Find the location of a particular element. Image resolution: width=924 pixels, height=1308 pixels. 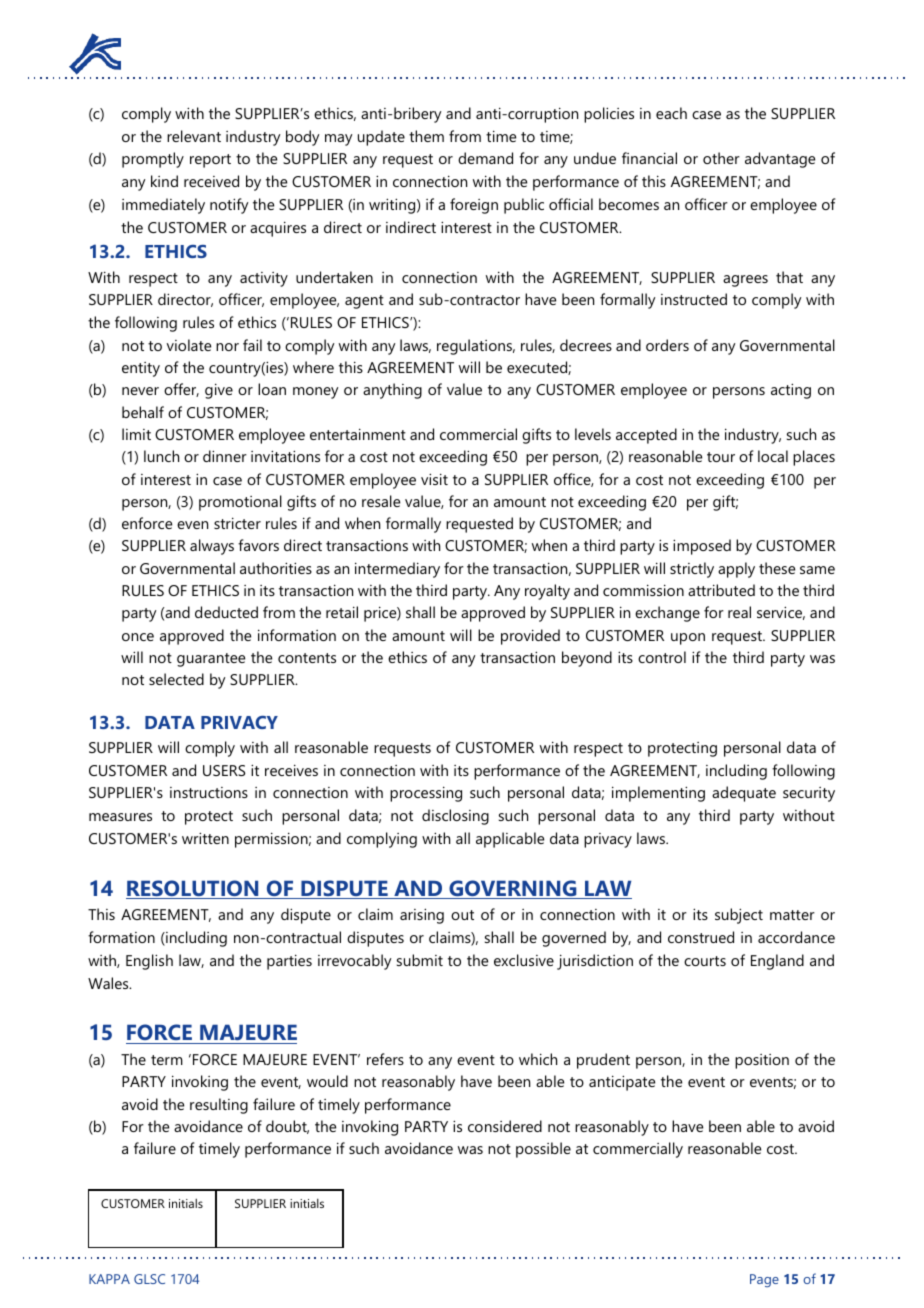

adequate is located at coordinates (744, 794).
